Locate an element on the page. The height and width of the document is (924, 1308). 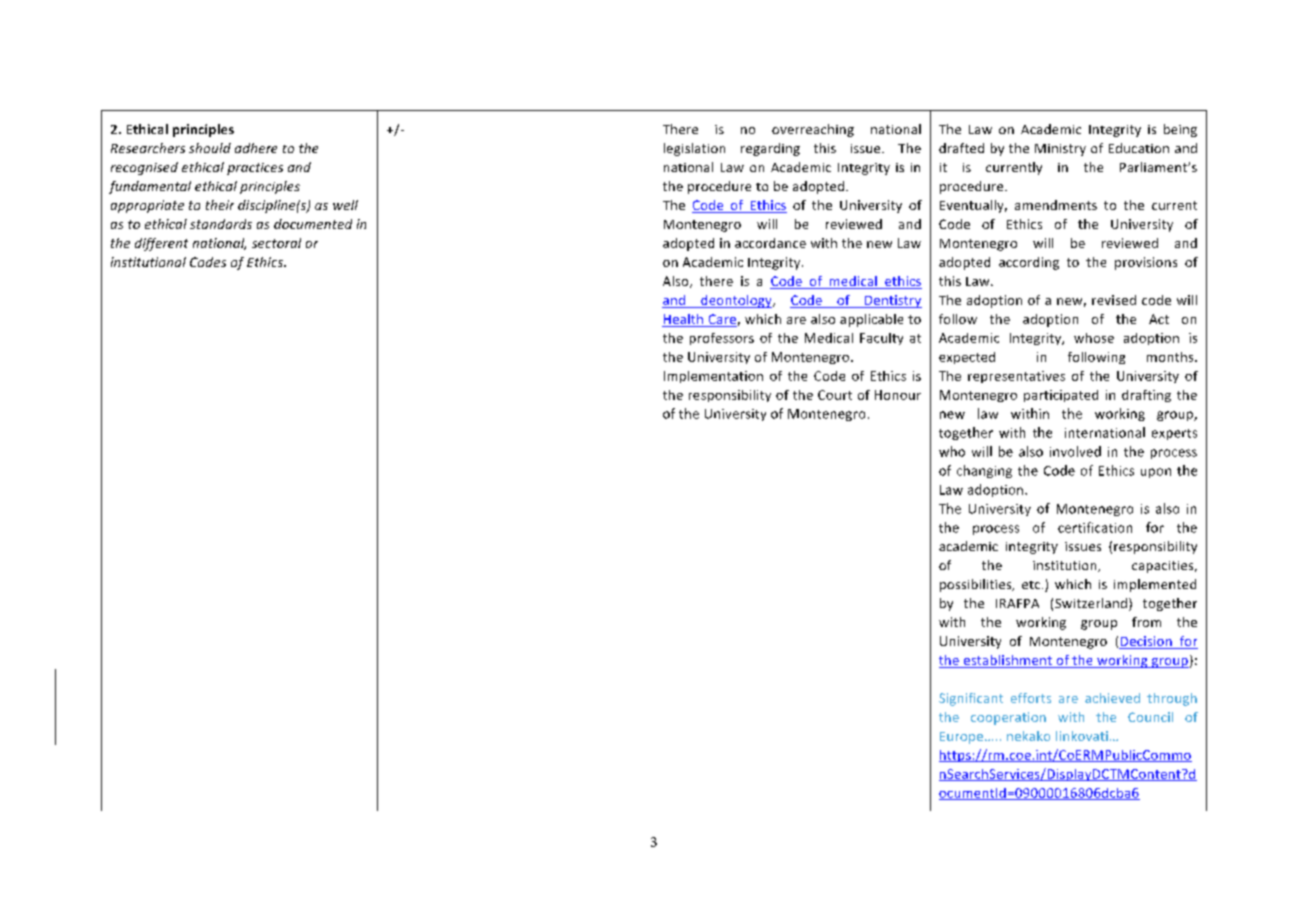
Implementation is located at coordinates (713, 377).
